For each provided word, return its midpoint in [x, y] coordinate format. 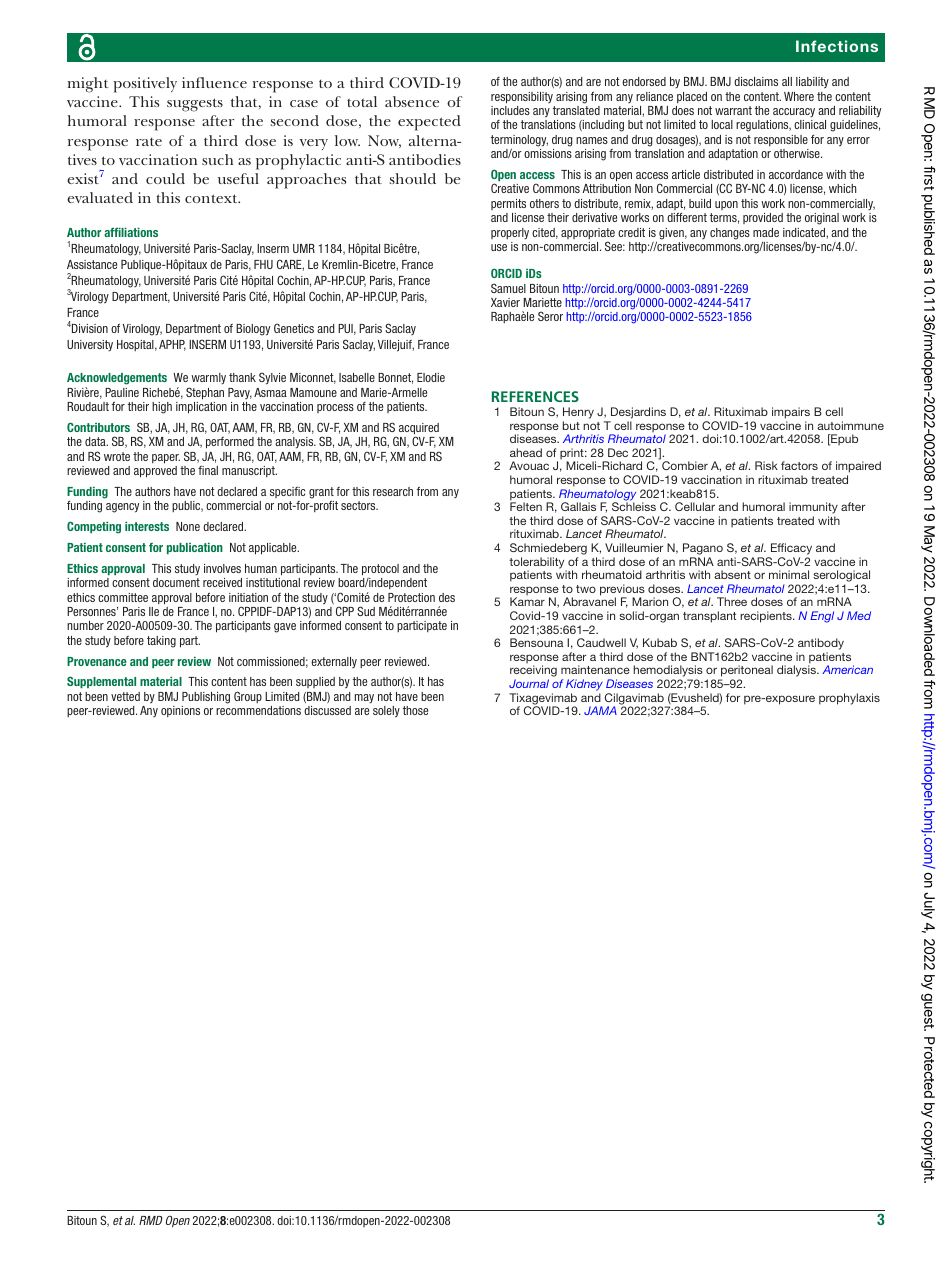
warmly [207, 380]
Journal [529, 683]
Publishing [206, 698]
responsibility [522, 98]
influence [214, 82]
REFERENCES [535, 396]
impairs [791, 413]
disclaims [756, 81]
